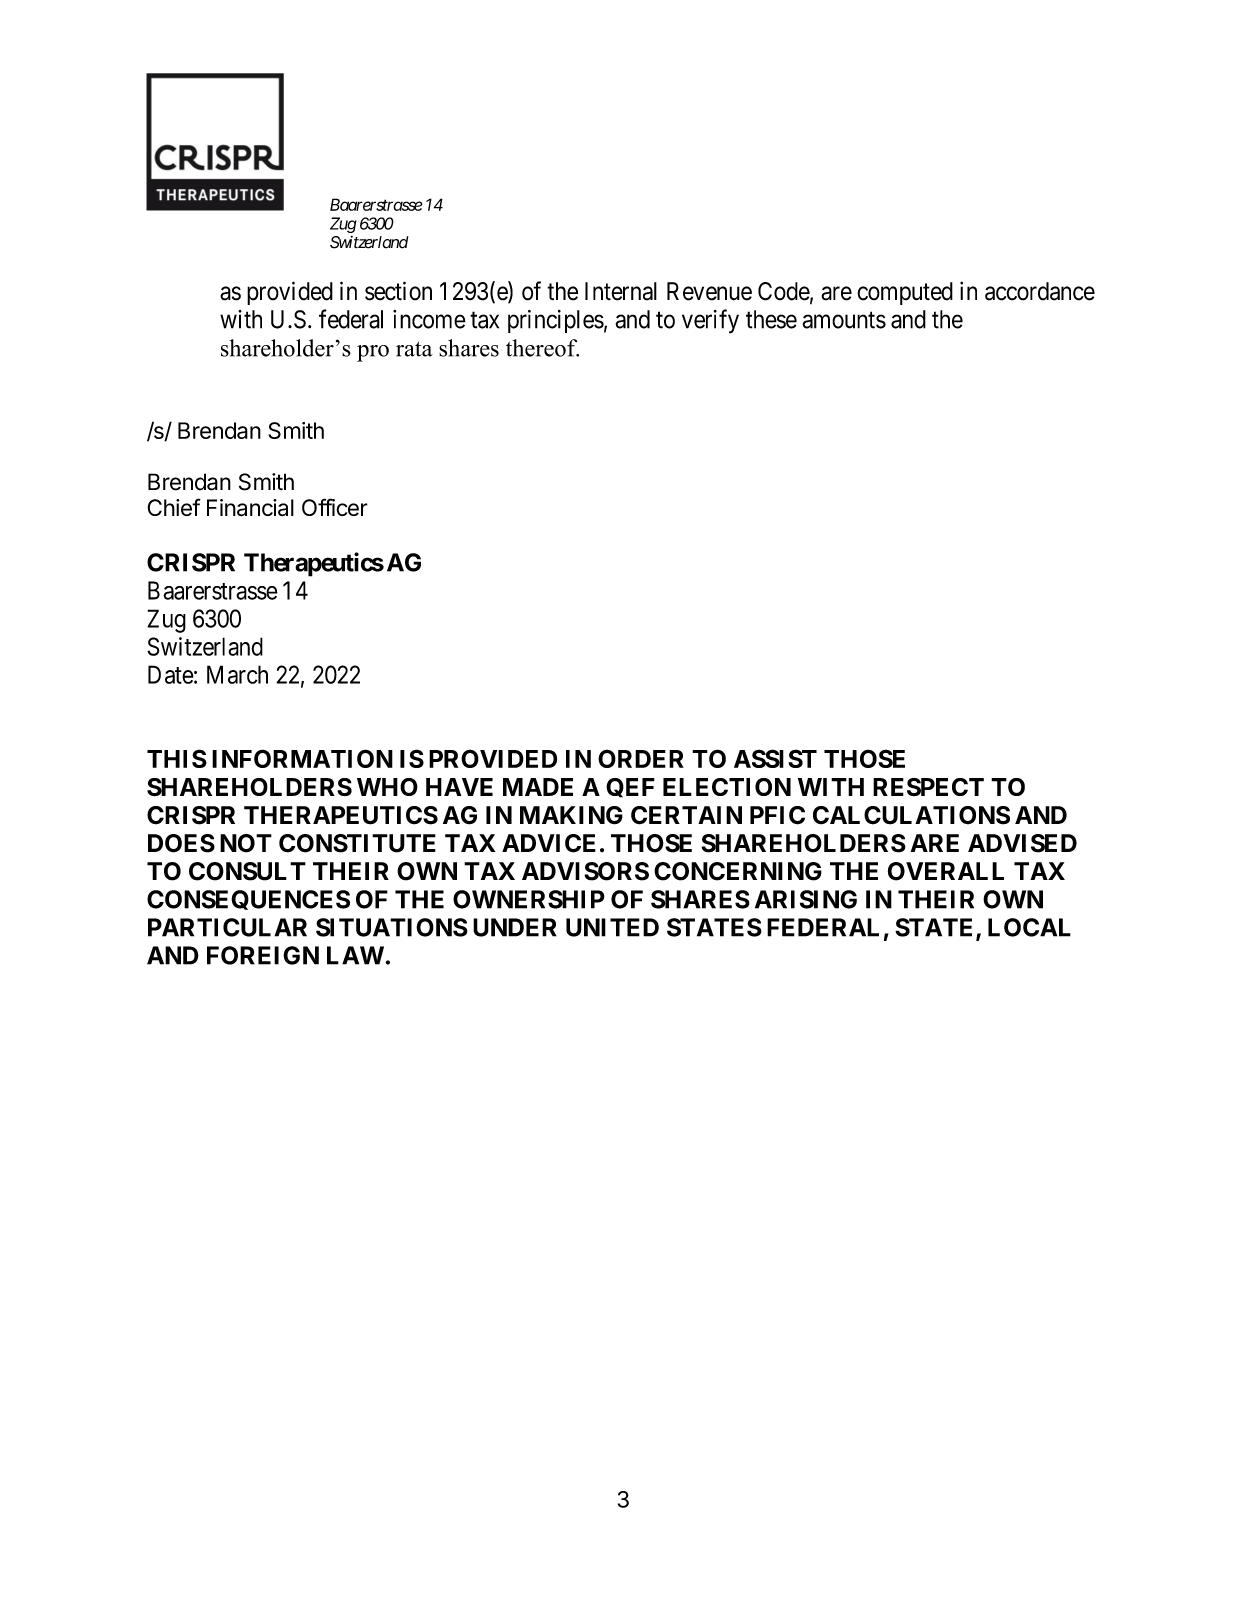 The width and height of the screenshot is (1245, 1611). I want to click on March, so click(237, 674).
